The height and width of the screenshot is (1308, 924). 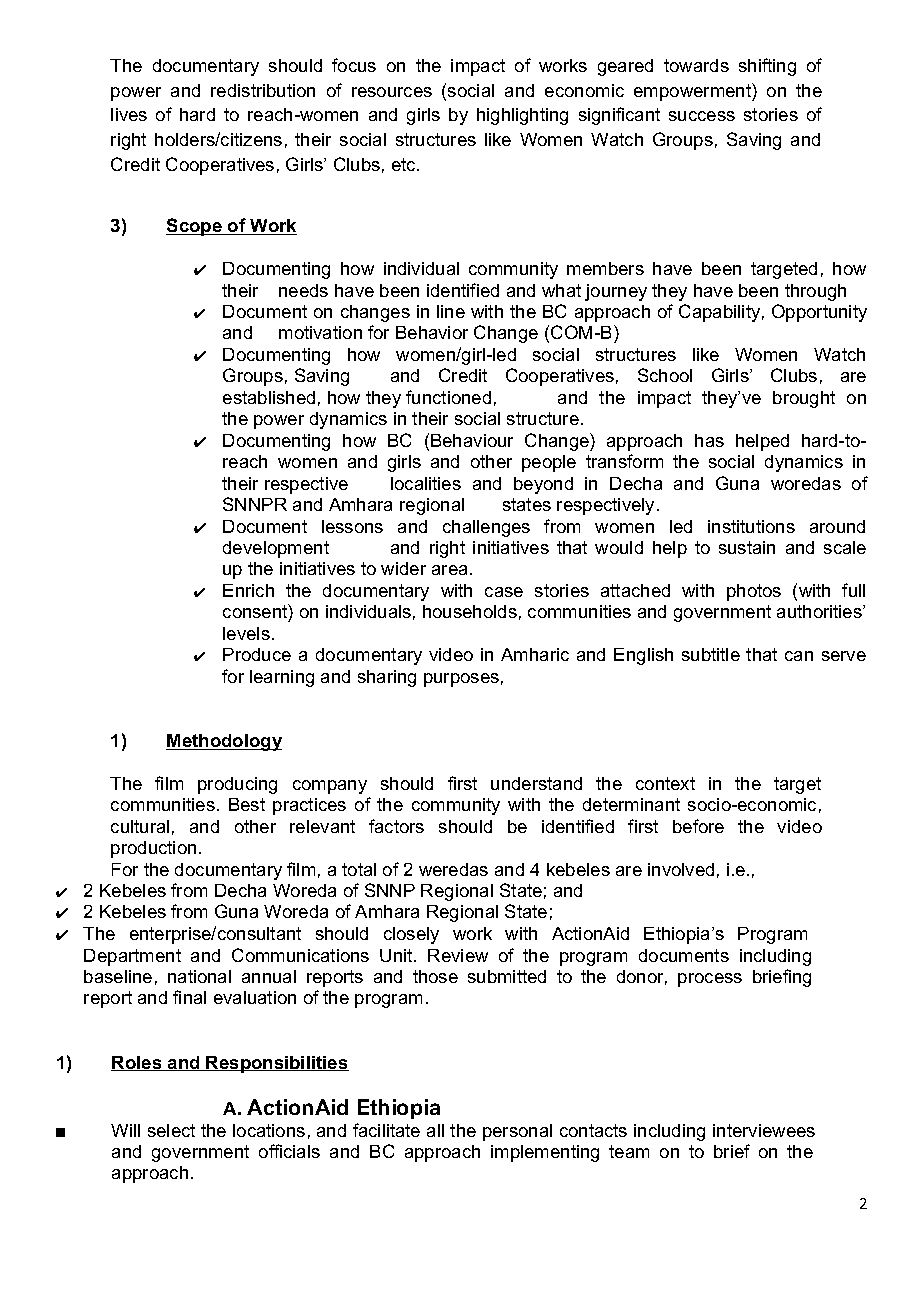 I want to click on interviewees, so click(x=764, y=1130).
